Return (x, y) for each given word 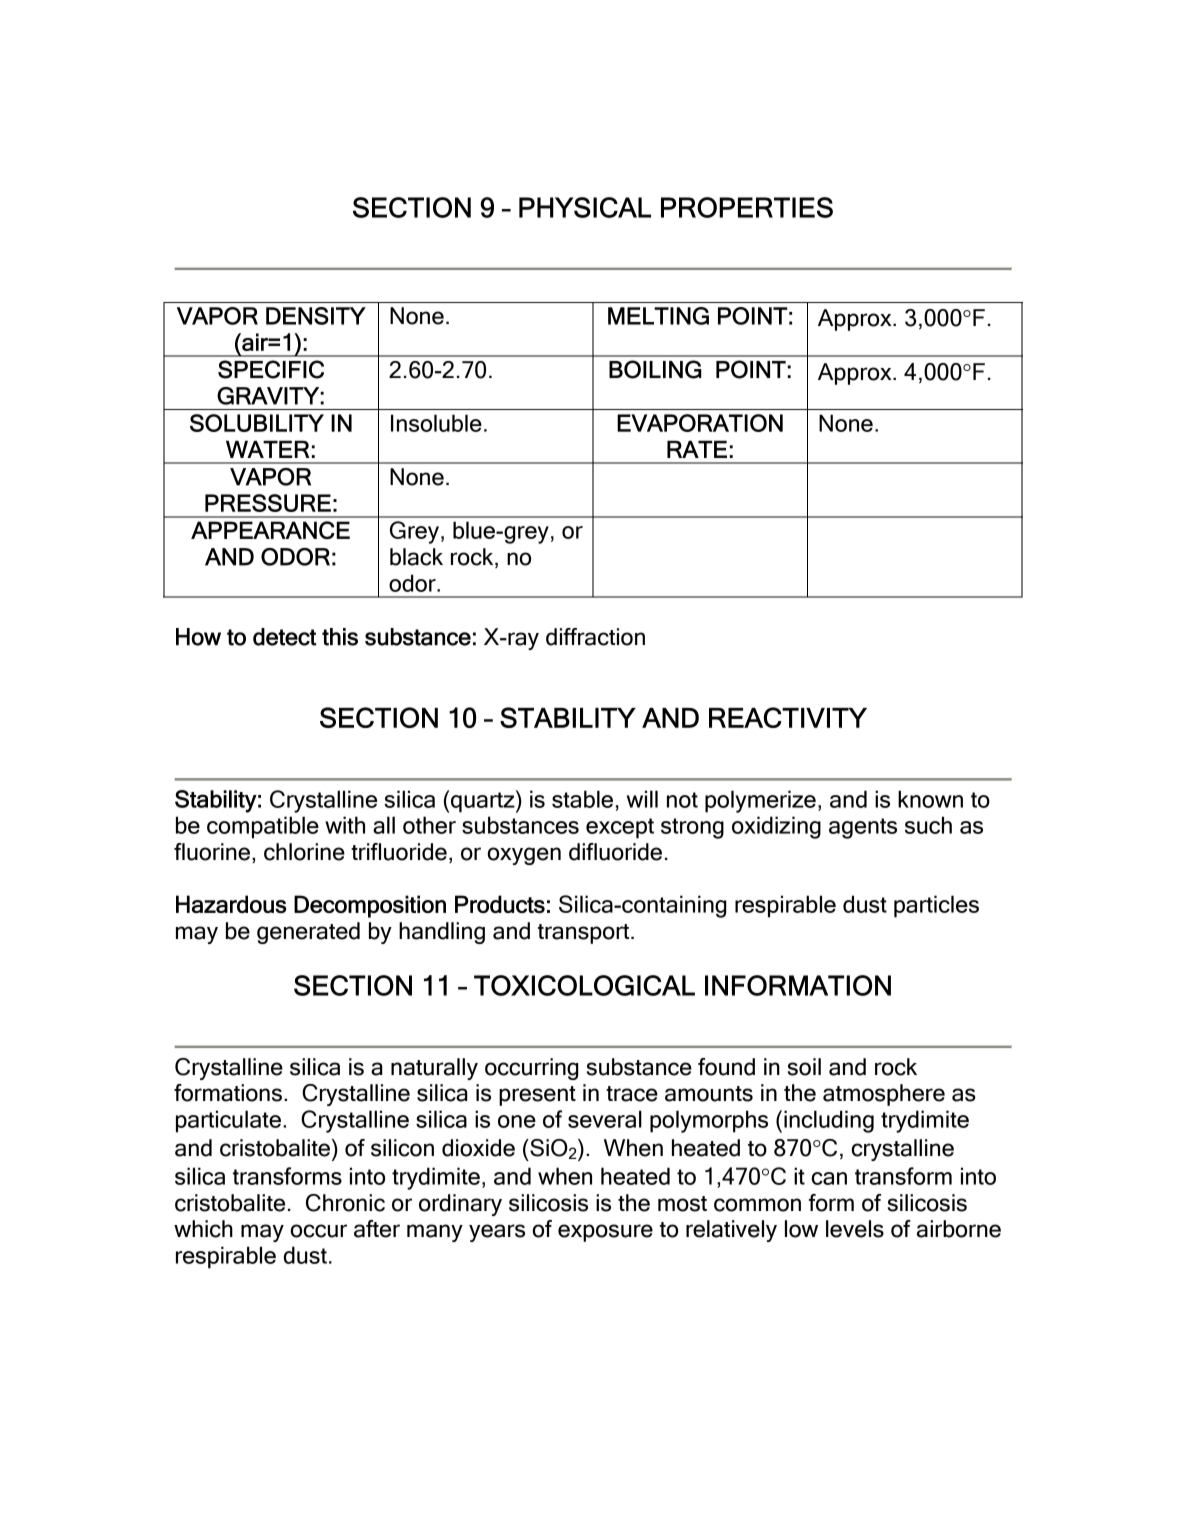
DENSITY (316, 316)
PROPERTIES (747, 207)
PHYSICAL (585, 207)
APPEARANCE (270, 530)
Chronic (345, 1203)
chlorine (304, 852)
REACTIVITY (788, 717)
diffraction (595, 637)
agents (863, 828)
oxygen (524, 856)
